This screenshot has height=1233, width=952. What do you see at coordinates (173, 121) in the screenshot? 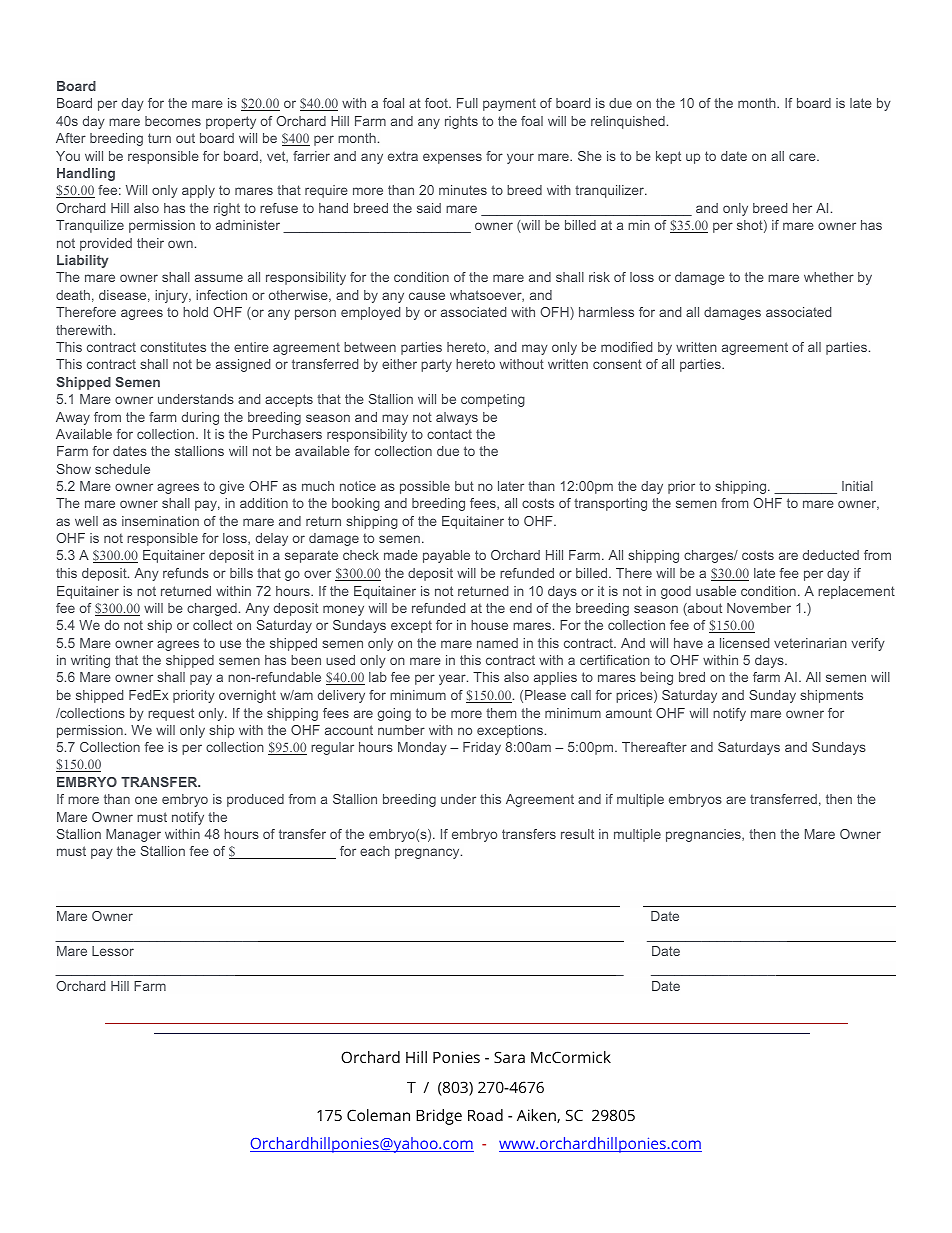
I see `becomes` at bounding box center [173, 121].
